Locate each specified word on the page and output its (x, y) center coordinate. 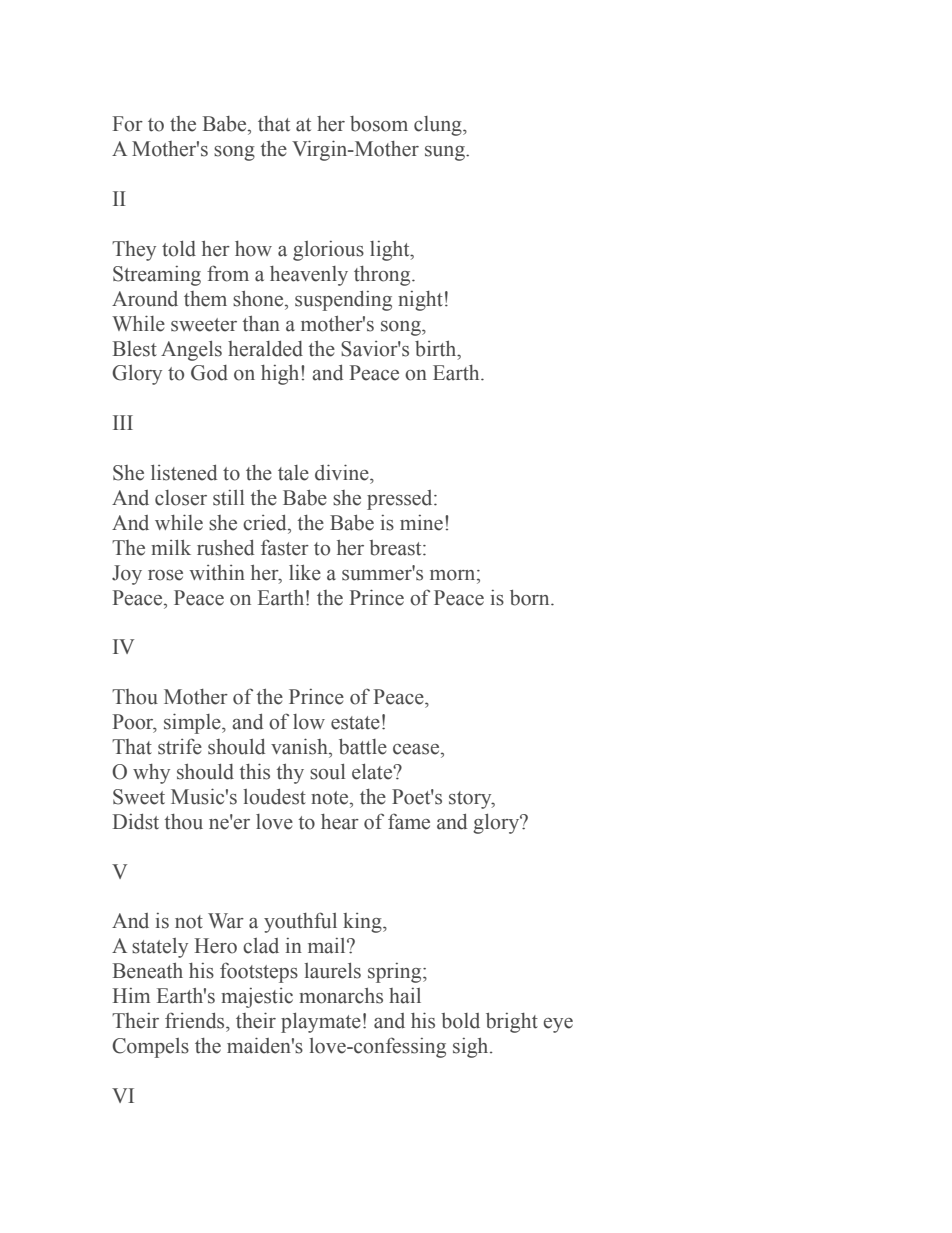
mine (421, 523)
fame (409, 821)
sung (446, 153)
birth (437, 349)
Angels (191, 351)
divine (343, 472)
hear (340, 822)
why (151, 774)
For (128, 124)
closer (181, 498)
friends (196, 1020)
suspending (343, 301)
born (531, 598)
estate (355, 723)
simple (193, 723)
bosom (379, 124)
